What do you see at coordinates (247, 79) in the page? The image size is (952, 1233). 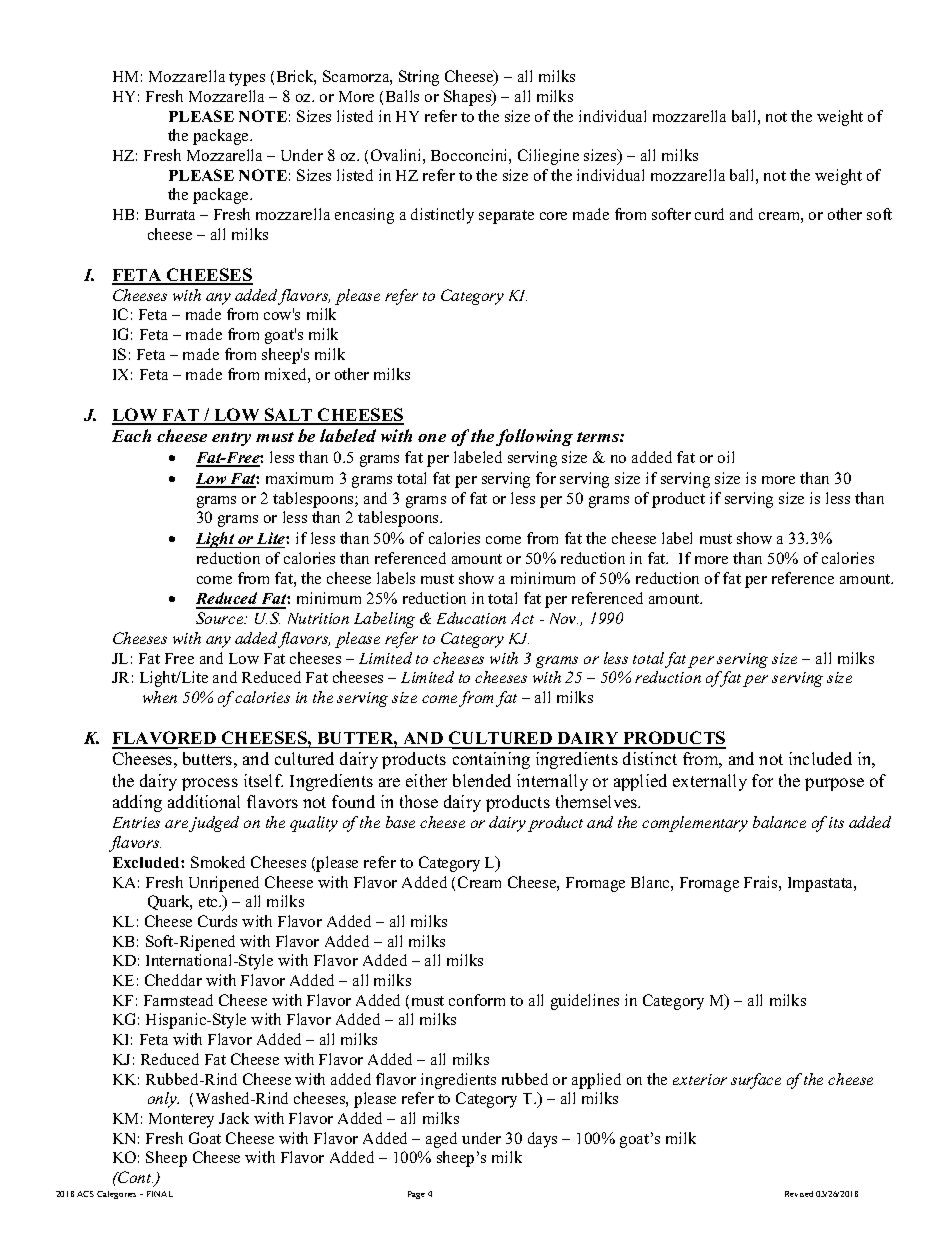 I see `types` at bounding box center [247, 79].
